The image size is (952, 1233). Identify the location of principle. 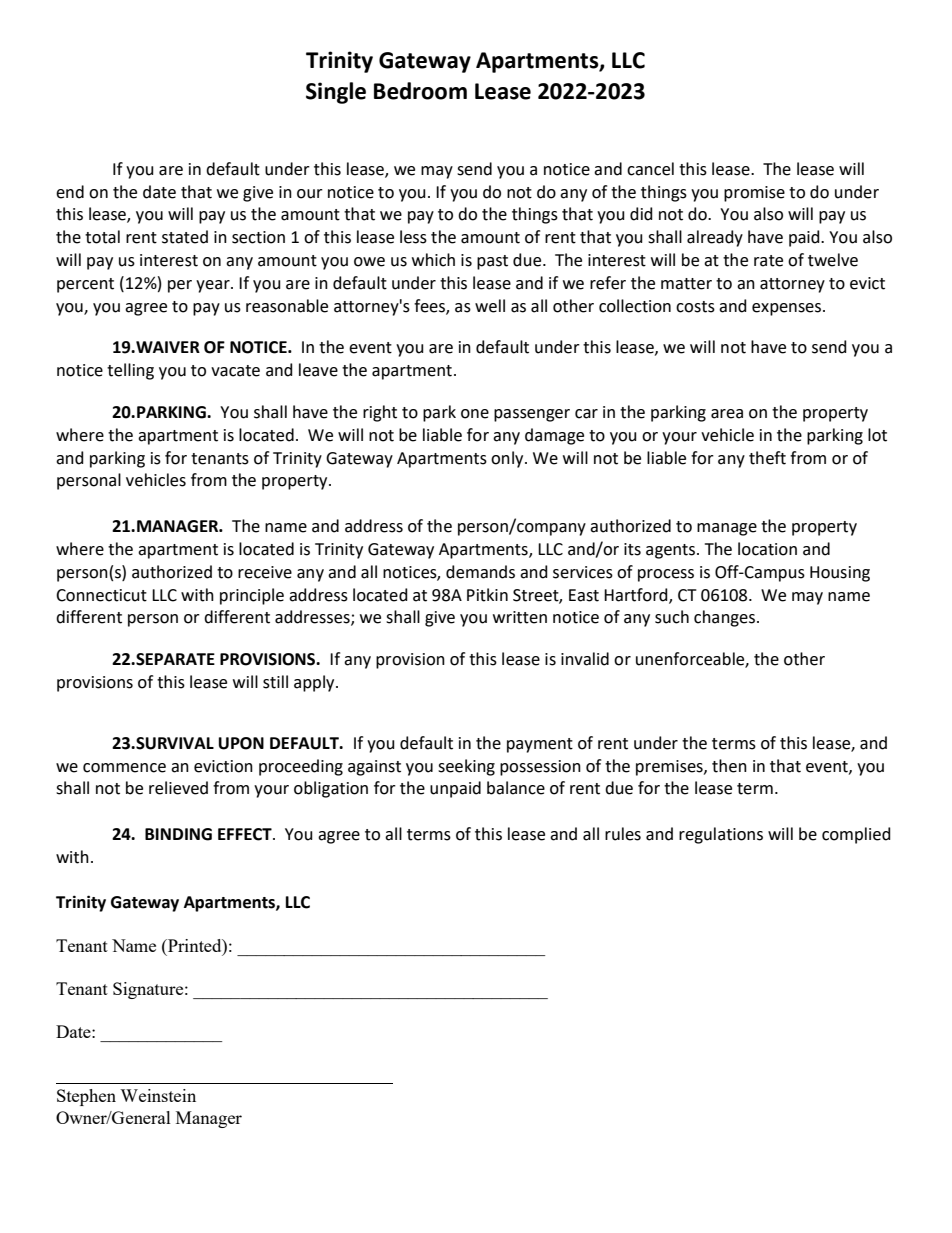
(252, 596).
